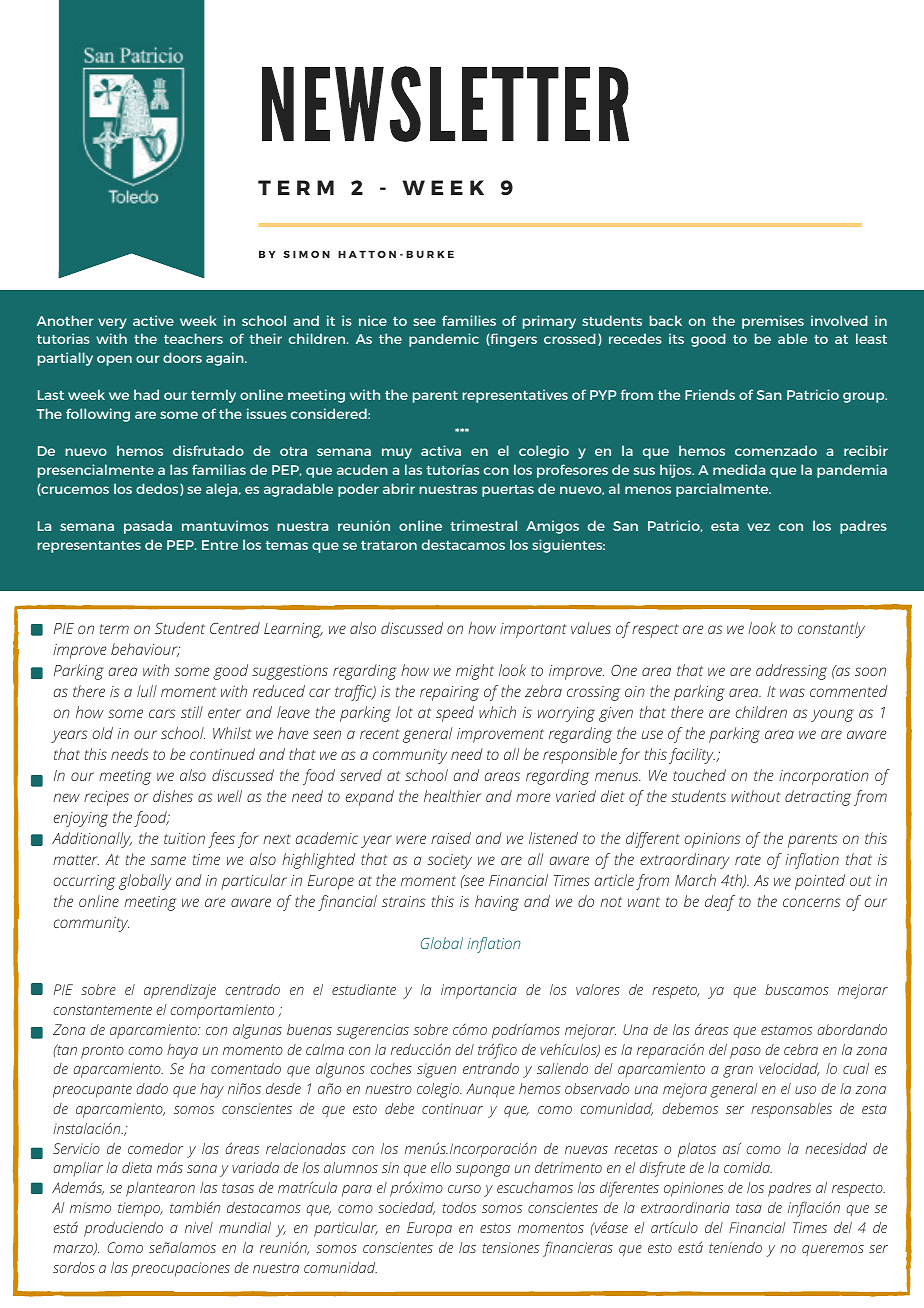  Describe the element at coordinates (451, 838) in the document. I see `raised` at that location.
